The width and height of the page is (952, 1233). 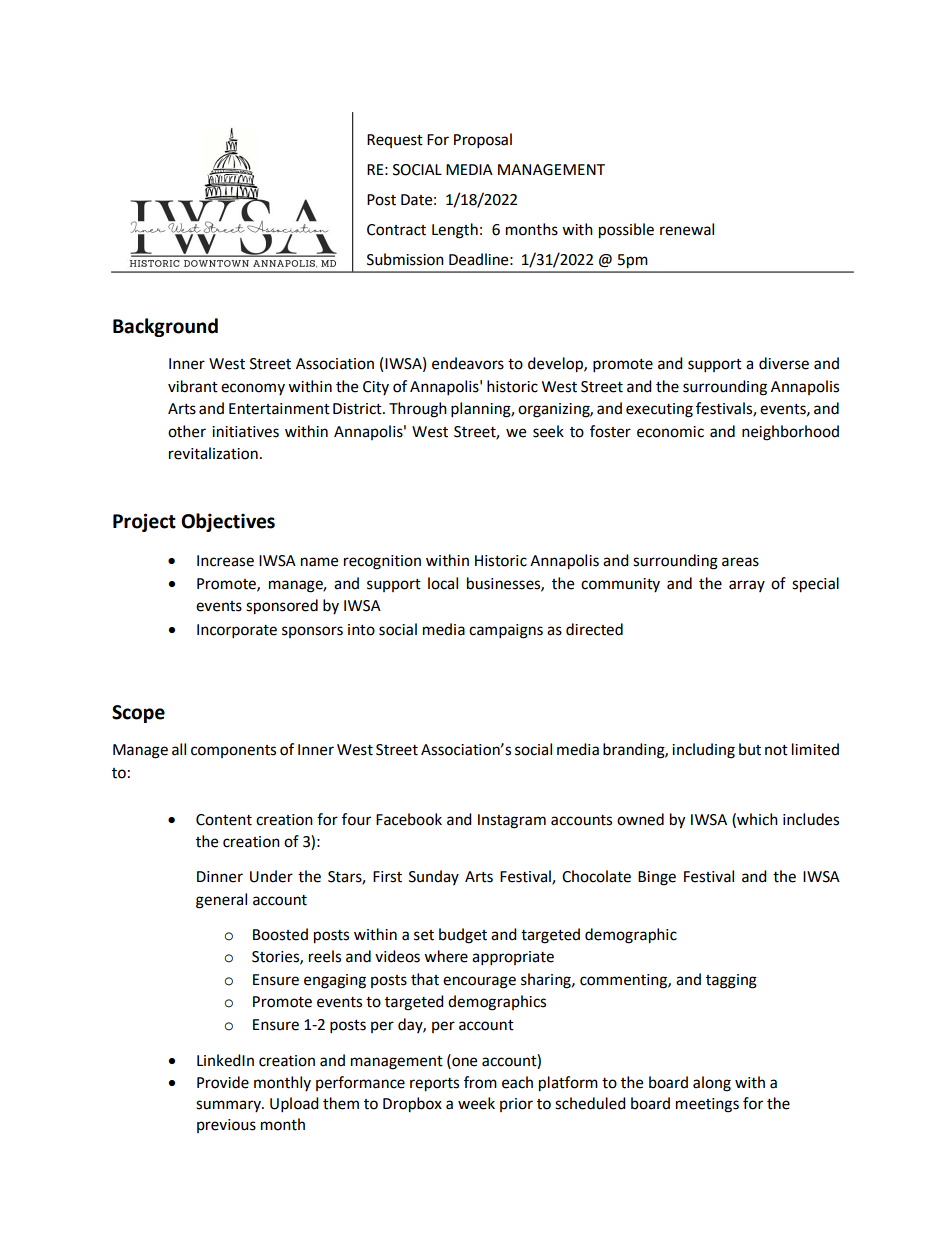 I want to click on along, so click(x=712, y=1084).
